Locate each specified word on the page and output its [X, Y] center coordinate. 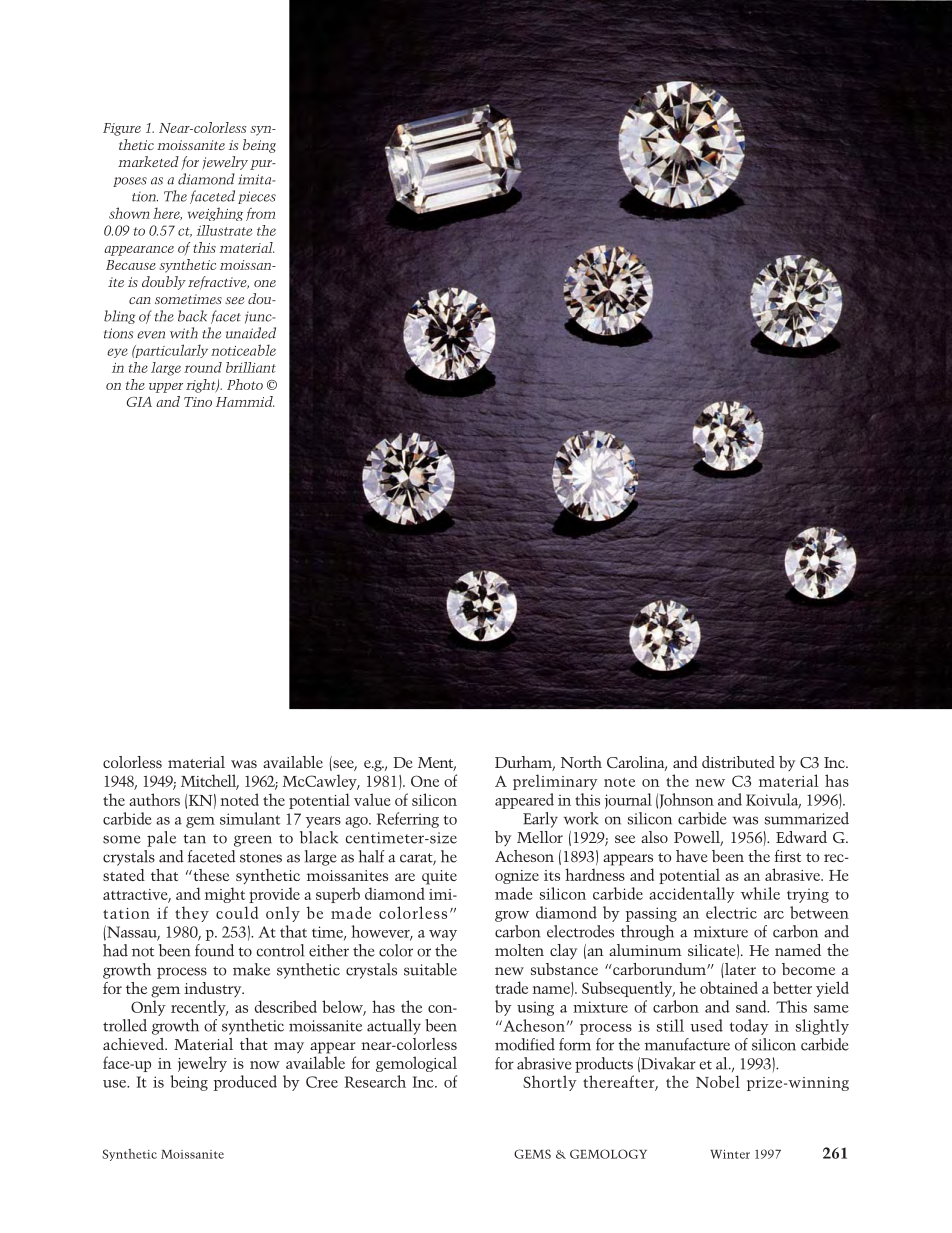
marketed [148, 161]
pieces [257, 197]
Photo [245, 384]
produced [245, 1083]
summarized [807, 818]
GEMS [532, 1154]
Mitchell [210, 781]
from [260, 214]
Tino [198, 402]
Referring [408, 820]
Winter [730, 1154]
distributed [738, 762]
